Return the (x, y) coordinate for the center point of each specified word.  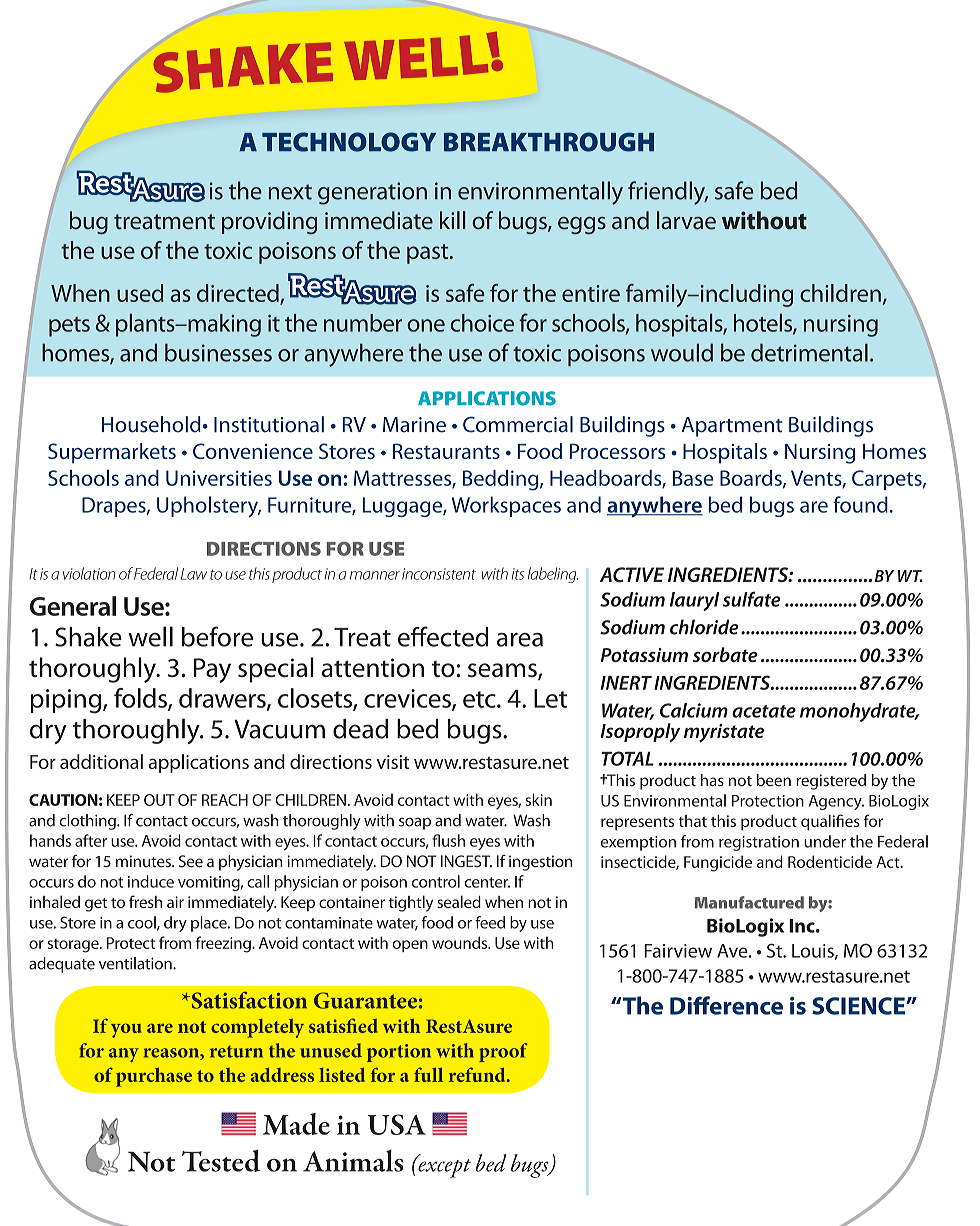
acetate (764, 711)
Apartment (732, 427)
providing (269, 222)
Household (152, 424)
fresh (145, 901)
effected (443, 636)
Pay (212, 670)
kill (452, 220)
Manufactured (749, 902)
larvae (686, 220)
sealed (459, 901)
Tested (221, 1160)
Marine (414, 425)
